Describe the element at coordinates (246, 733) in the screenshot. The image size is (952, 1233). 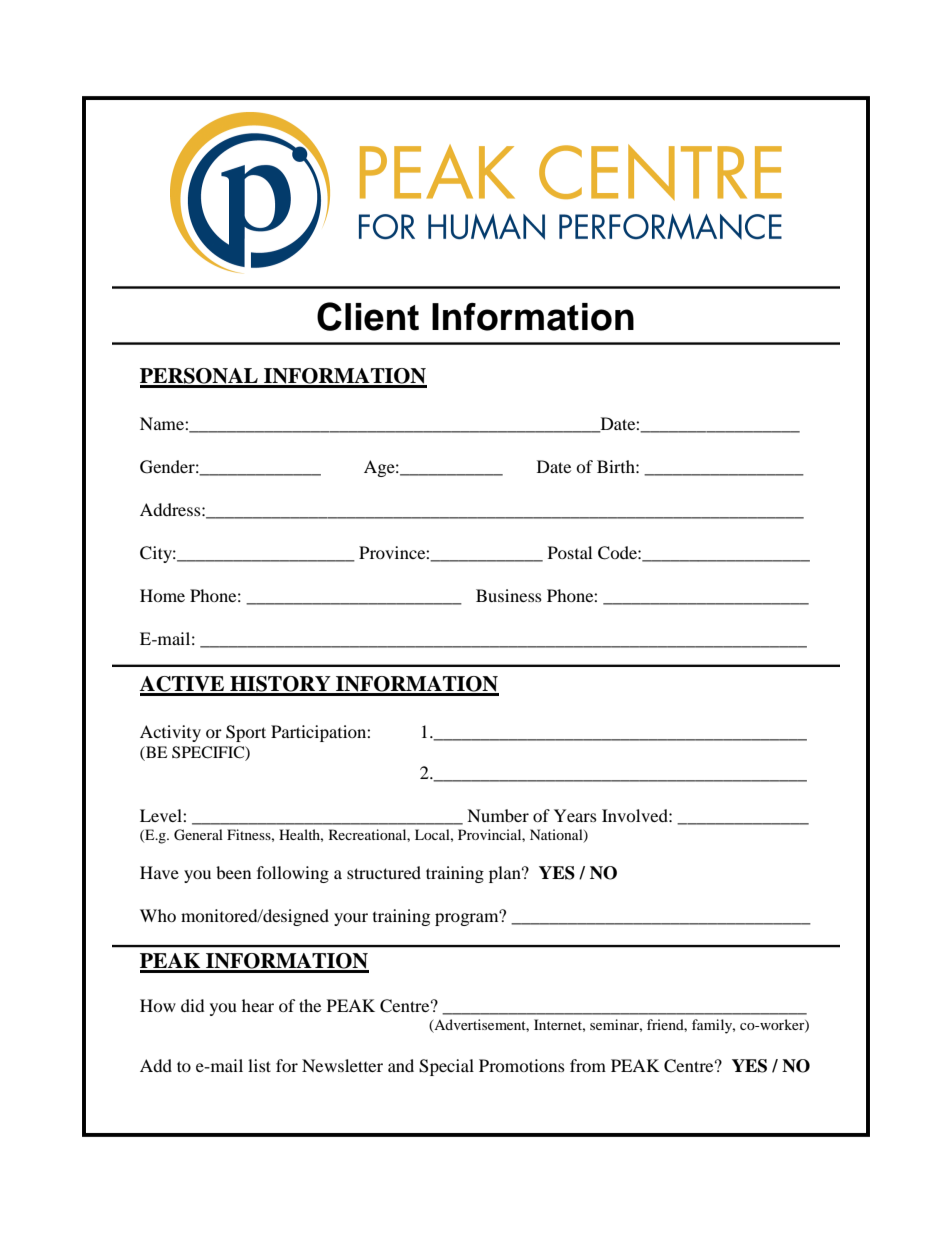
I see `Sport` at that location.
